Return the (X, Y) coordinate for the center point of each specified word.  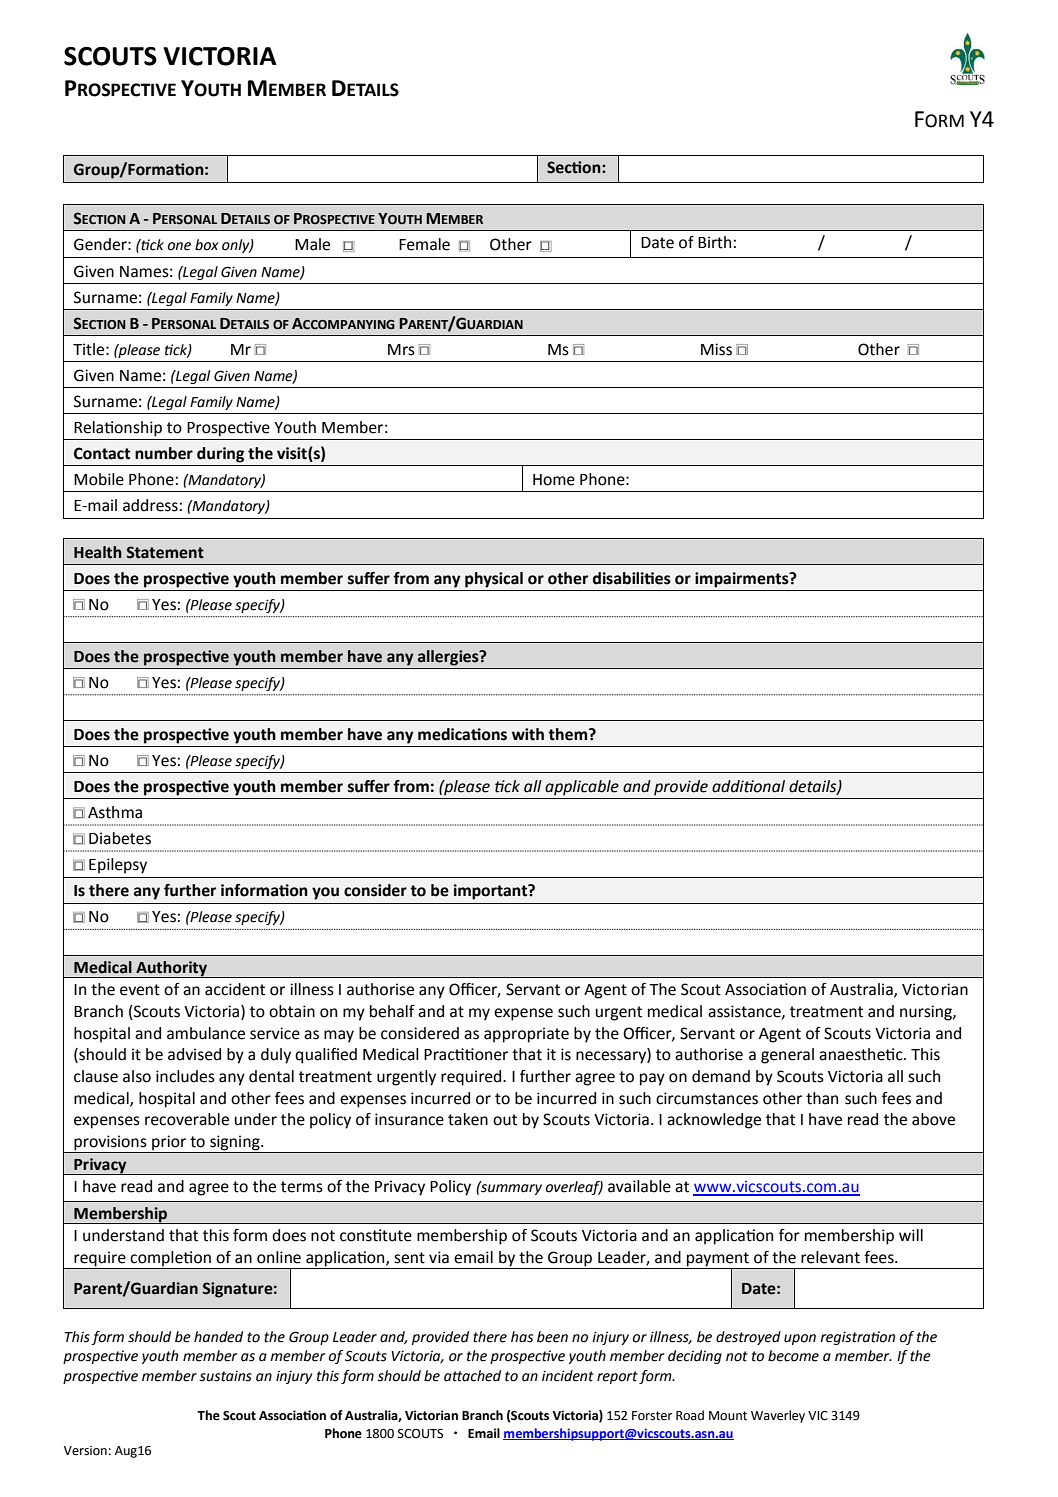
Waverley (778, 1416)
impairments (743, 580)
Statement (165, 552)
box (207, 245)
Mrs (401, 350)
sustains (225, 1376)
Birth (714, 242)
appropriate (526, 1035)
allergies (449, 658)
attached (472, 1376)
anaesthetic (862, 1054)
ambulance (206, 1033)
